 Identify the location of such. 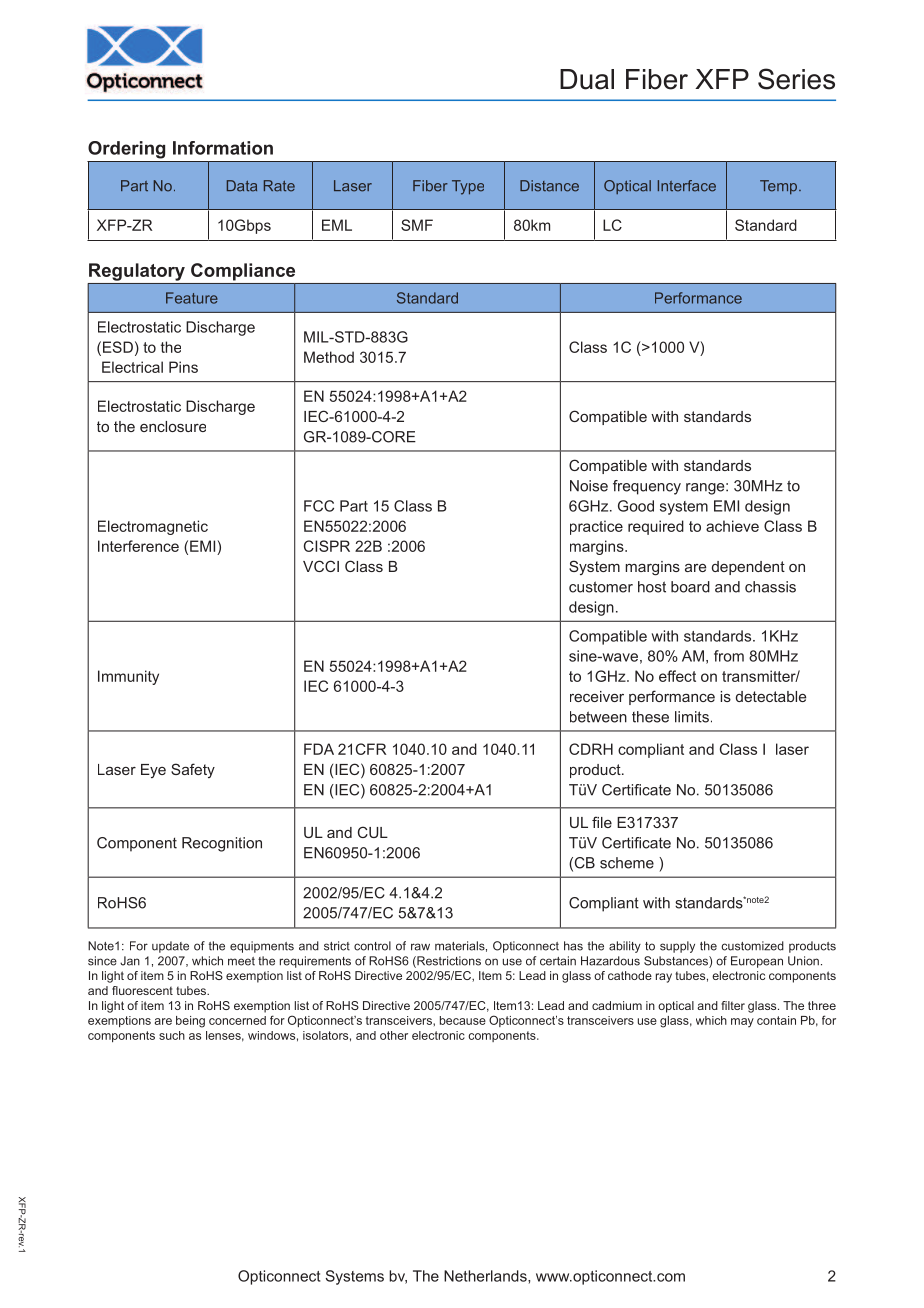
(172, 1035).
